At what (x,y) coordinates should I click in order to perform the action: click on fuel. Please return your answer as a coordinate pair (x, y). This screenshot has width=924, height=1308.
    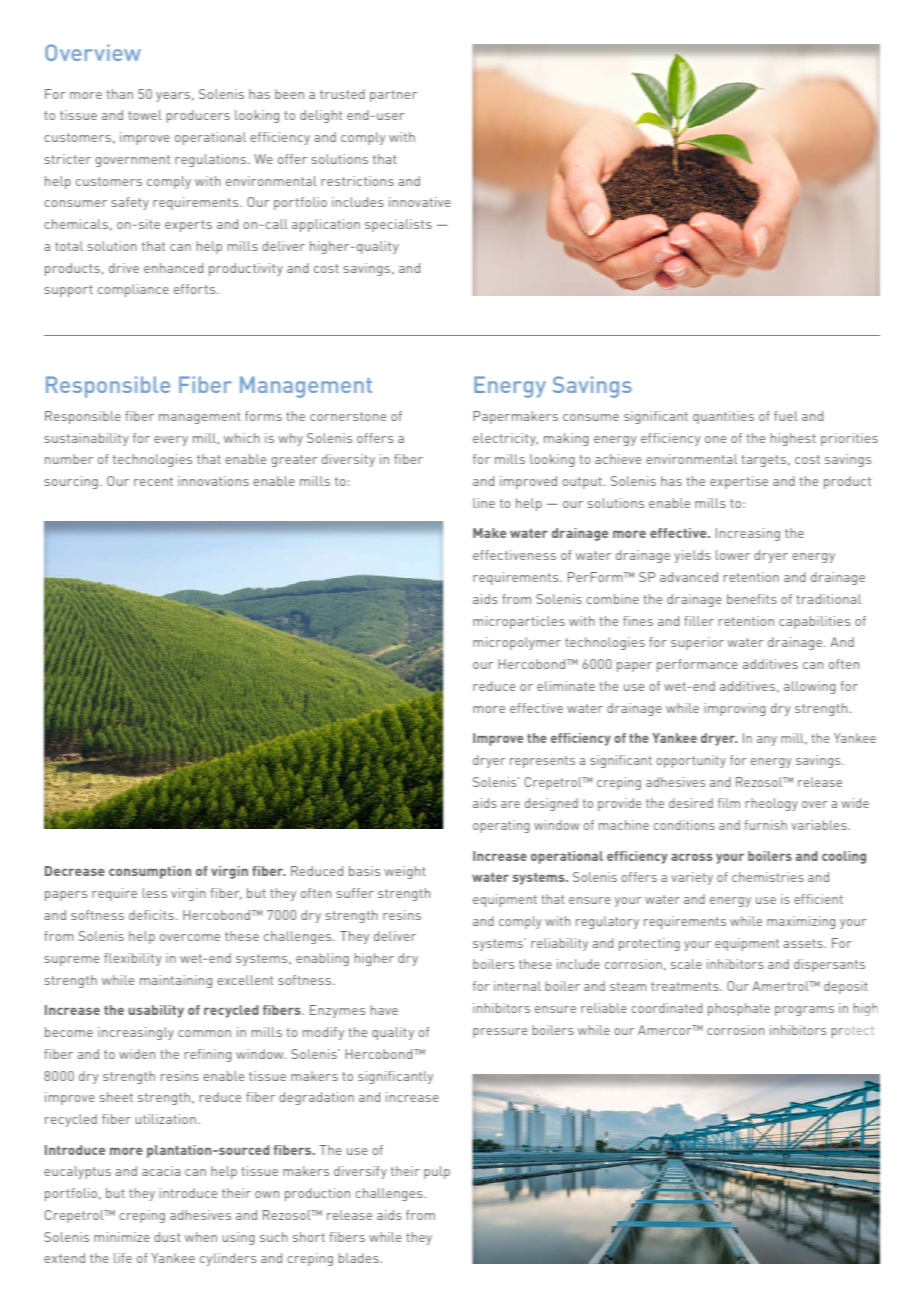
    Looking at the image, I should click on (786, 416).
